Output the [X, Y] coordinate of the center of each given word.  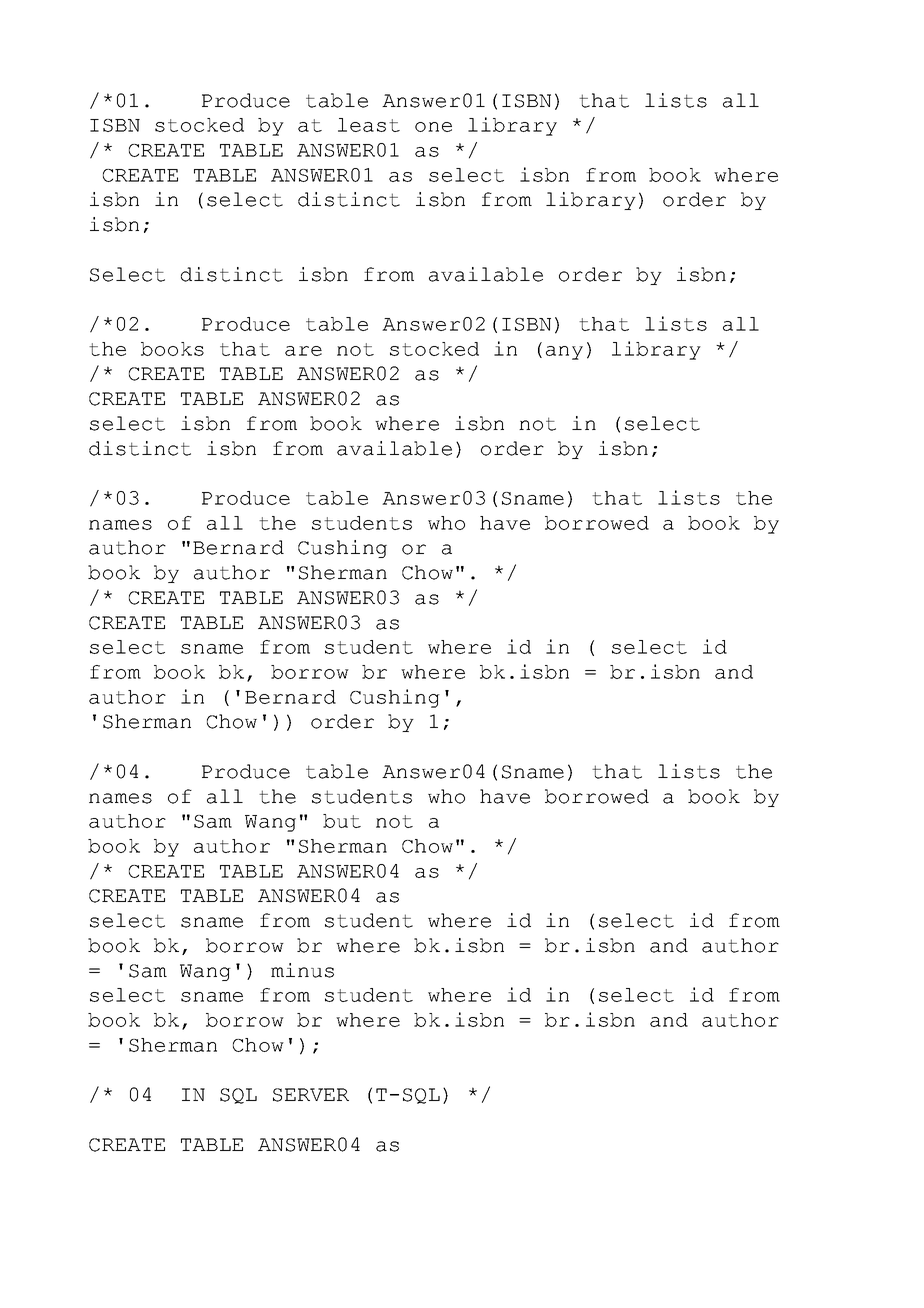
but [342, 821]
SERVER [311, 1095]
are [303, 351]
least [369, 125]
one [433, 127]
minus [302, 970]
